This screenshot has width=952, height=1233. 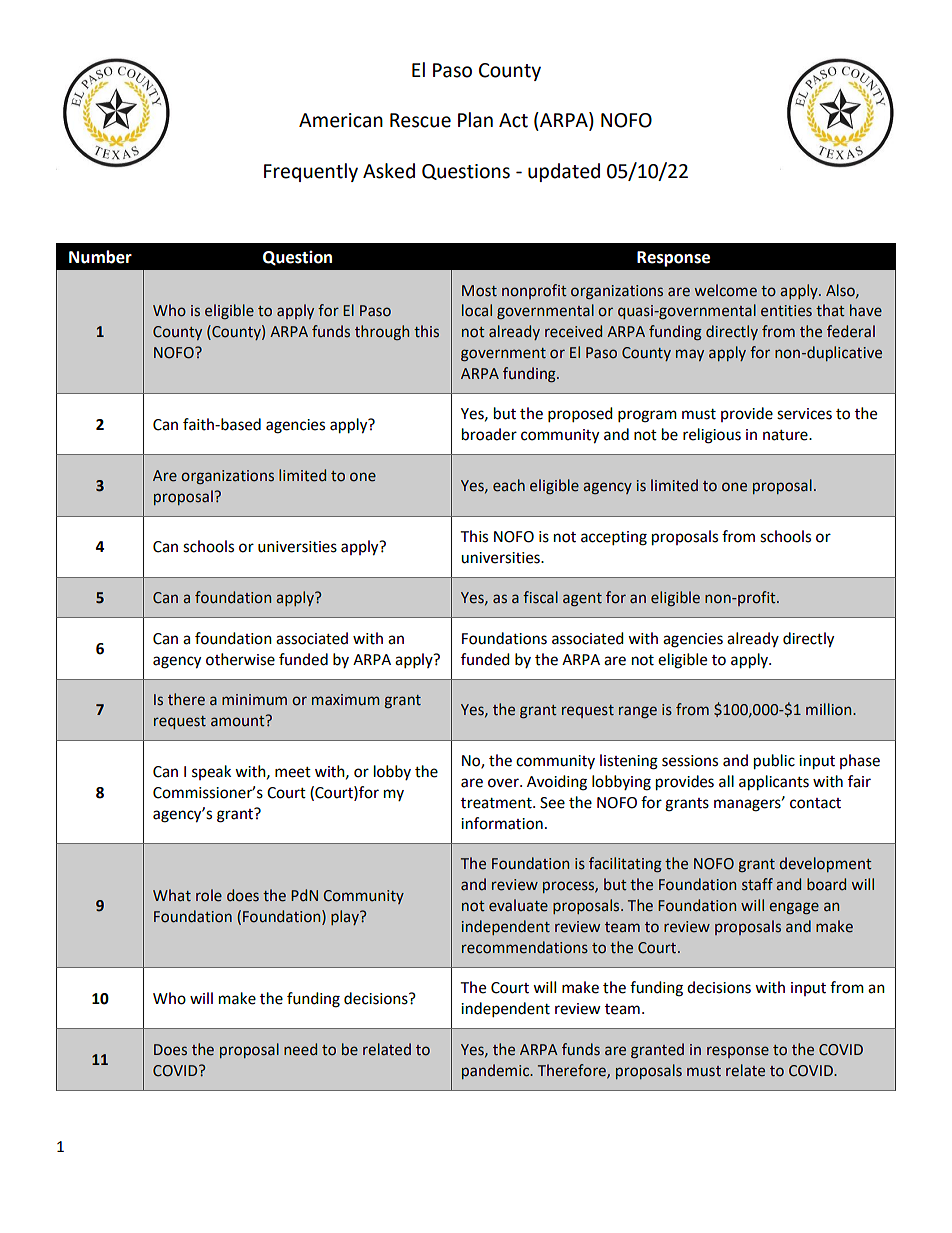 I want to click on Plan, so click(x=475, y=120).
